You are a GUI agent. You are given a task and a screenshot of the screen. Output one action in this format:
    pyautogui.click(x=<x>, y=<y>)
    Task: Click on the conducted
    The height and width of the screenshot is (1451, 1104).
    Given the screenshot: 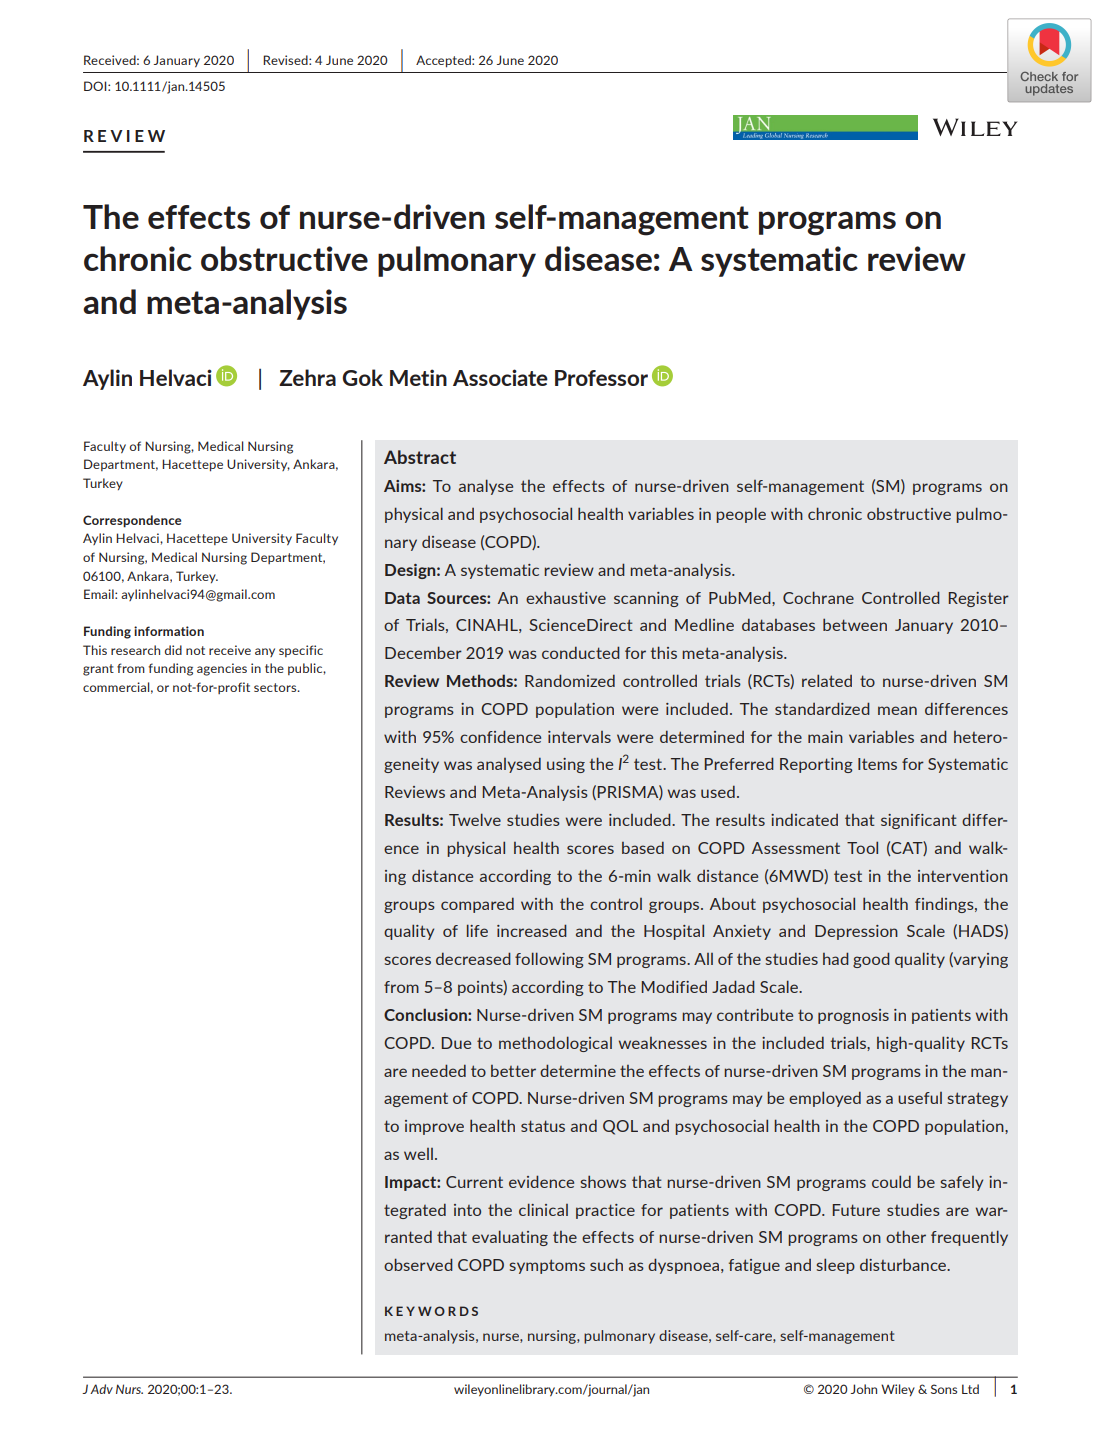 What is the action you would take?
    pyautogui.click(x=581, y=652)
